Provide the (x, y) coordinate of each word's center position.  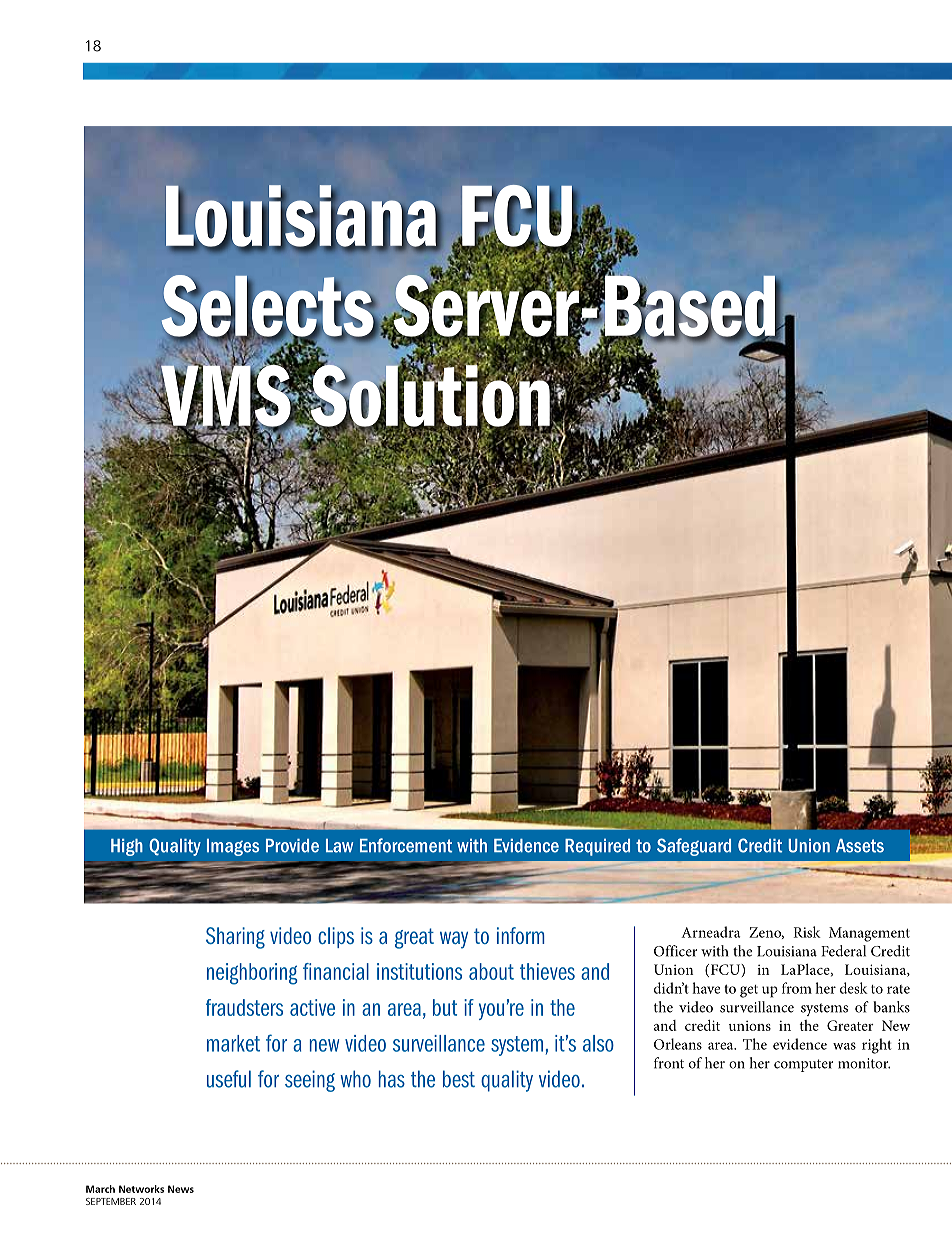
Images (233, 847)
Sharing (235, 938)
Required (597, 847)
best (459, 1079)
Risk (807, 932)
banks (891, 1007)
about (491, 971)
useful (229, 1079)
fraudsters (244, 1007)
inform (521, 935)
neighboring (252, 974)
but (445, 1007)
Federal (843, 951)
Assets (860, 846)
